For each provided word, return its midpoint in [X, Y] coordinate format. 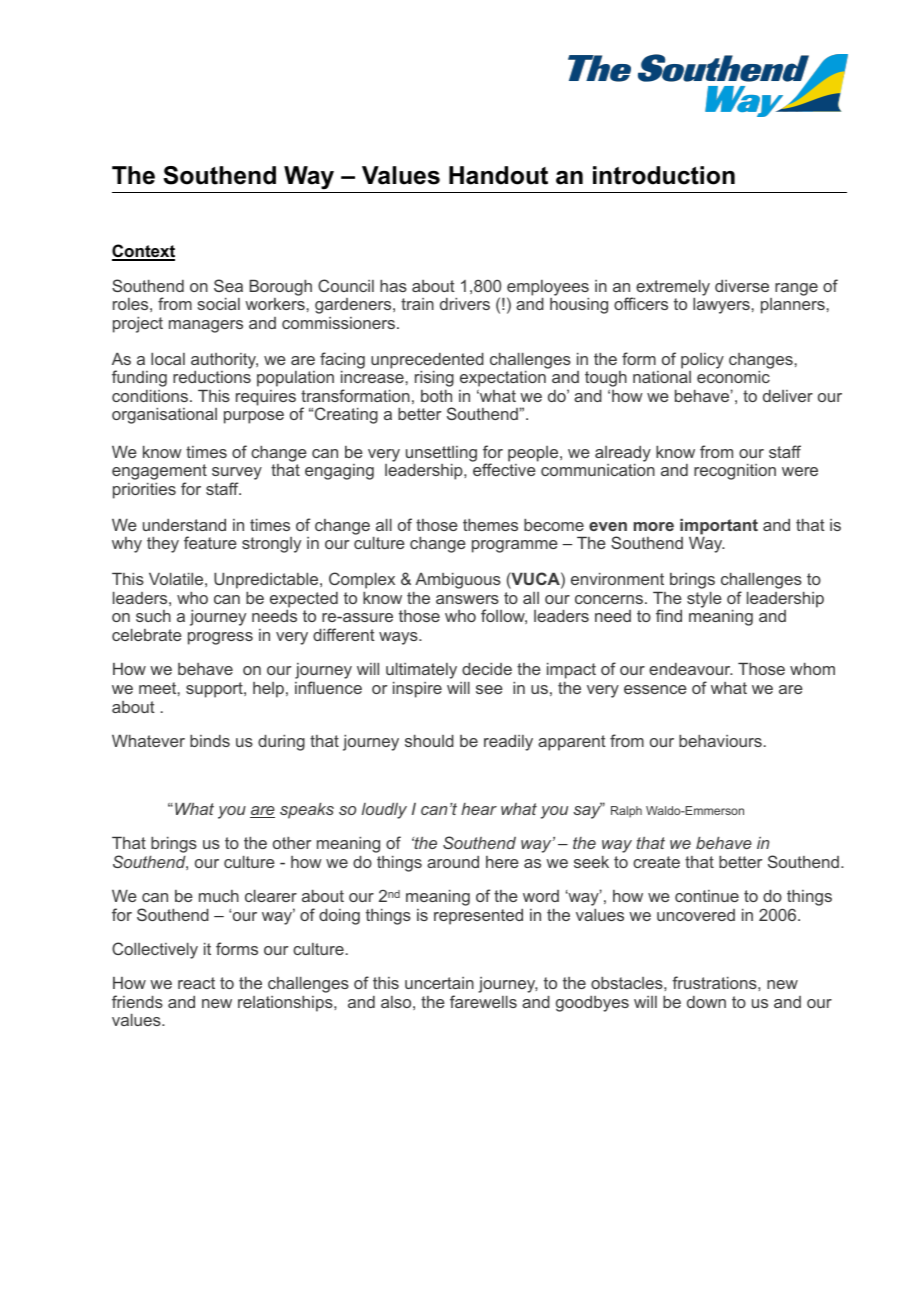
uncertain [439, 983]
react [196, 983]
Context [143, 252]
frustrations [715, 982]
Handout [498, 175]
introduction [664, 175]
